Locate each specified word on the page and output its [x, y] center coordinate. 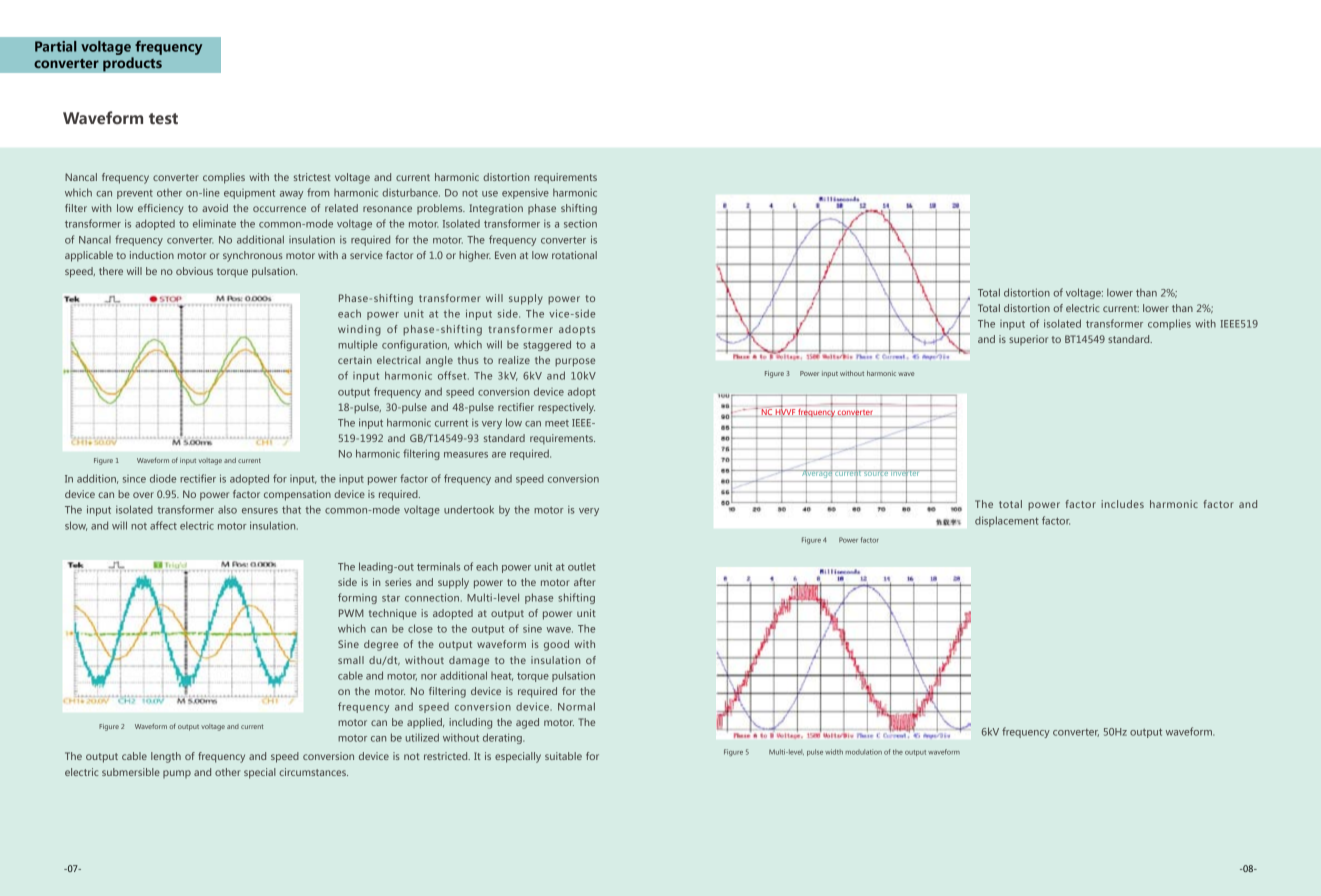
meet [557, 423]
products [132, 64]
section [580, 223]
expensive [525, 193]
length [166, 757]
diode [163, 478]
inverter [905, 473]
